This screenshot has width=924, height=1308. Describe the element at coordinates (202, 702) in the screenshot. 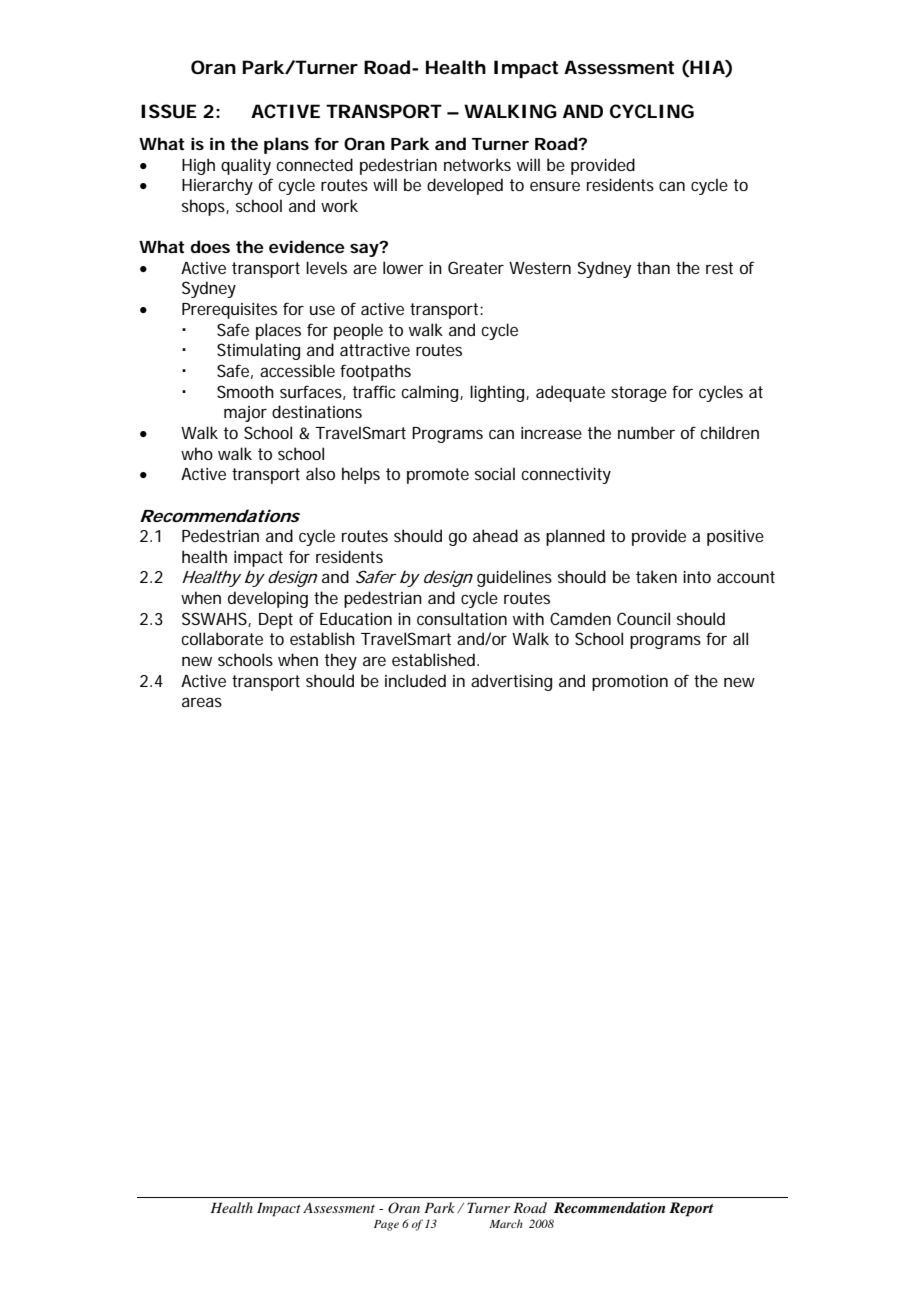

I see `areas` at that location.
